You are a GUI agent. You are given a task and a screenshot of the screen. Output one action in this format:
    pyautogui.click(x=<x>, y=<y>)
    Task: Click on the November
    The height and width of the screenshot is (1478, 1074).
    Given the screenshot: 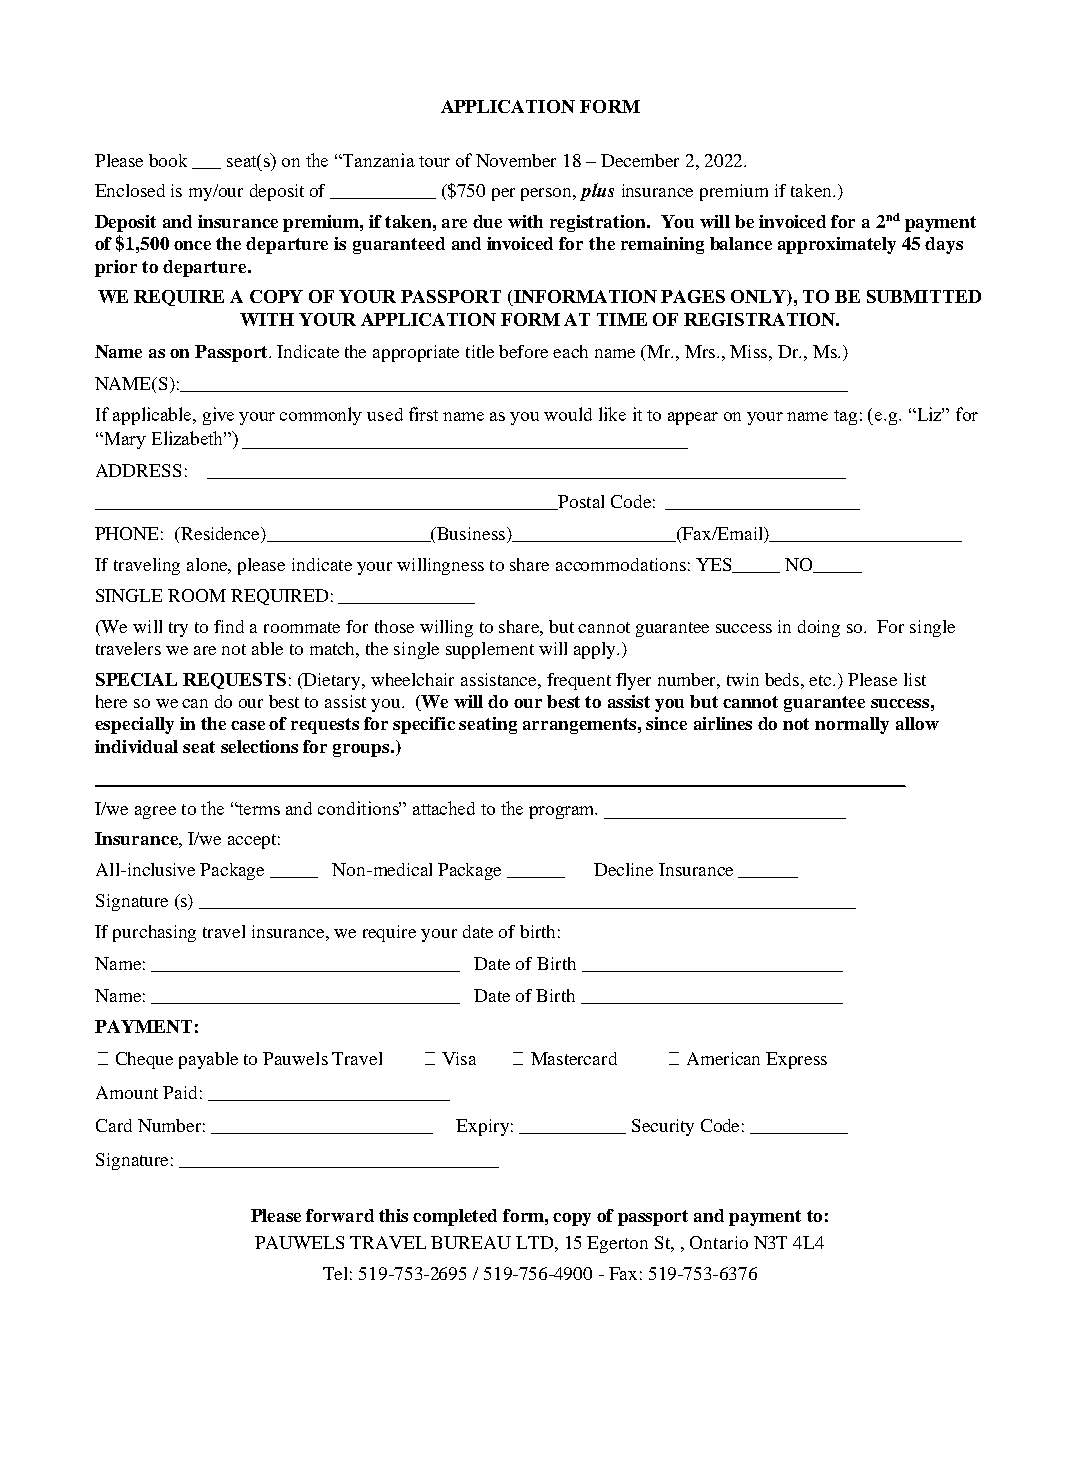 What is the action you would take?
    pyautogui.click(x=516, y=160)
